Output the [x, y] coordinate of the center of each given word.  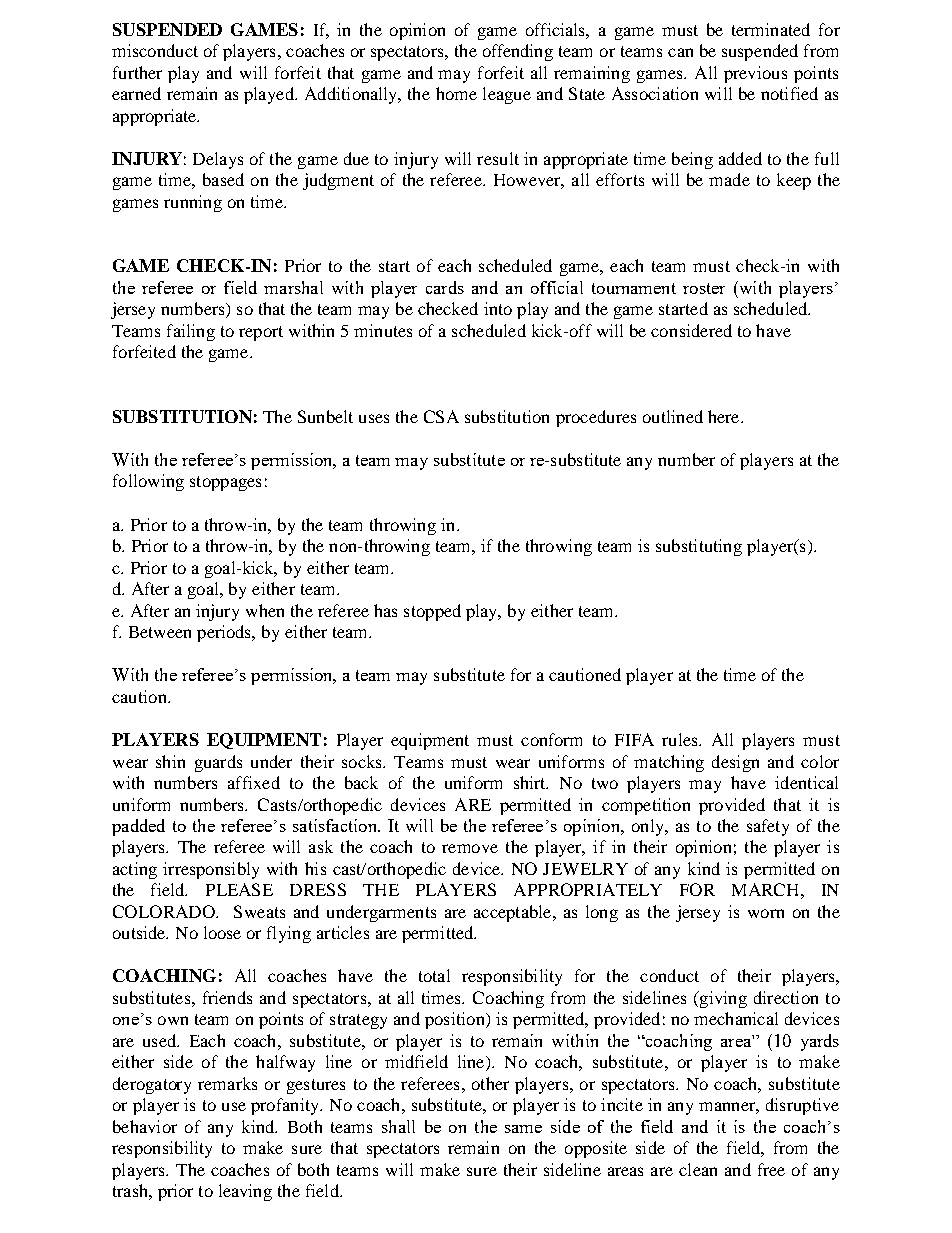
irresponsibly [211, 870]
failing [191, 332]
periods [225, 633]
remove [470, 848]
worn [766, 913]
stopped [432, 612]
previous [755, 74]
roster [704, 288]
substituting [699, 547]
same [523, 1129]
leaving [245, 1192]
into [498, 308]
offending [518, 52]
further [137, 72]
